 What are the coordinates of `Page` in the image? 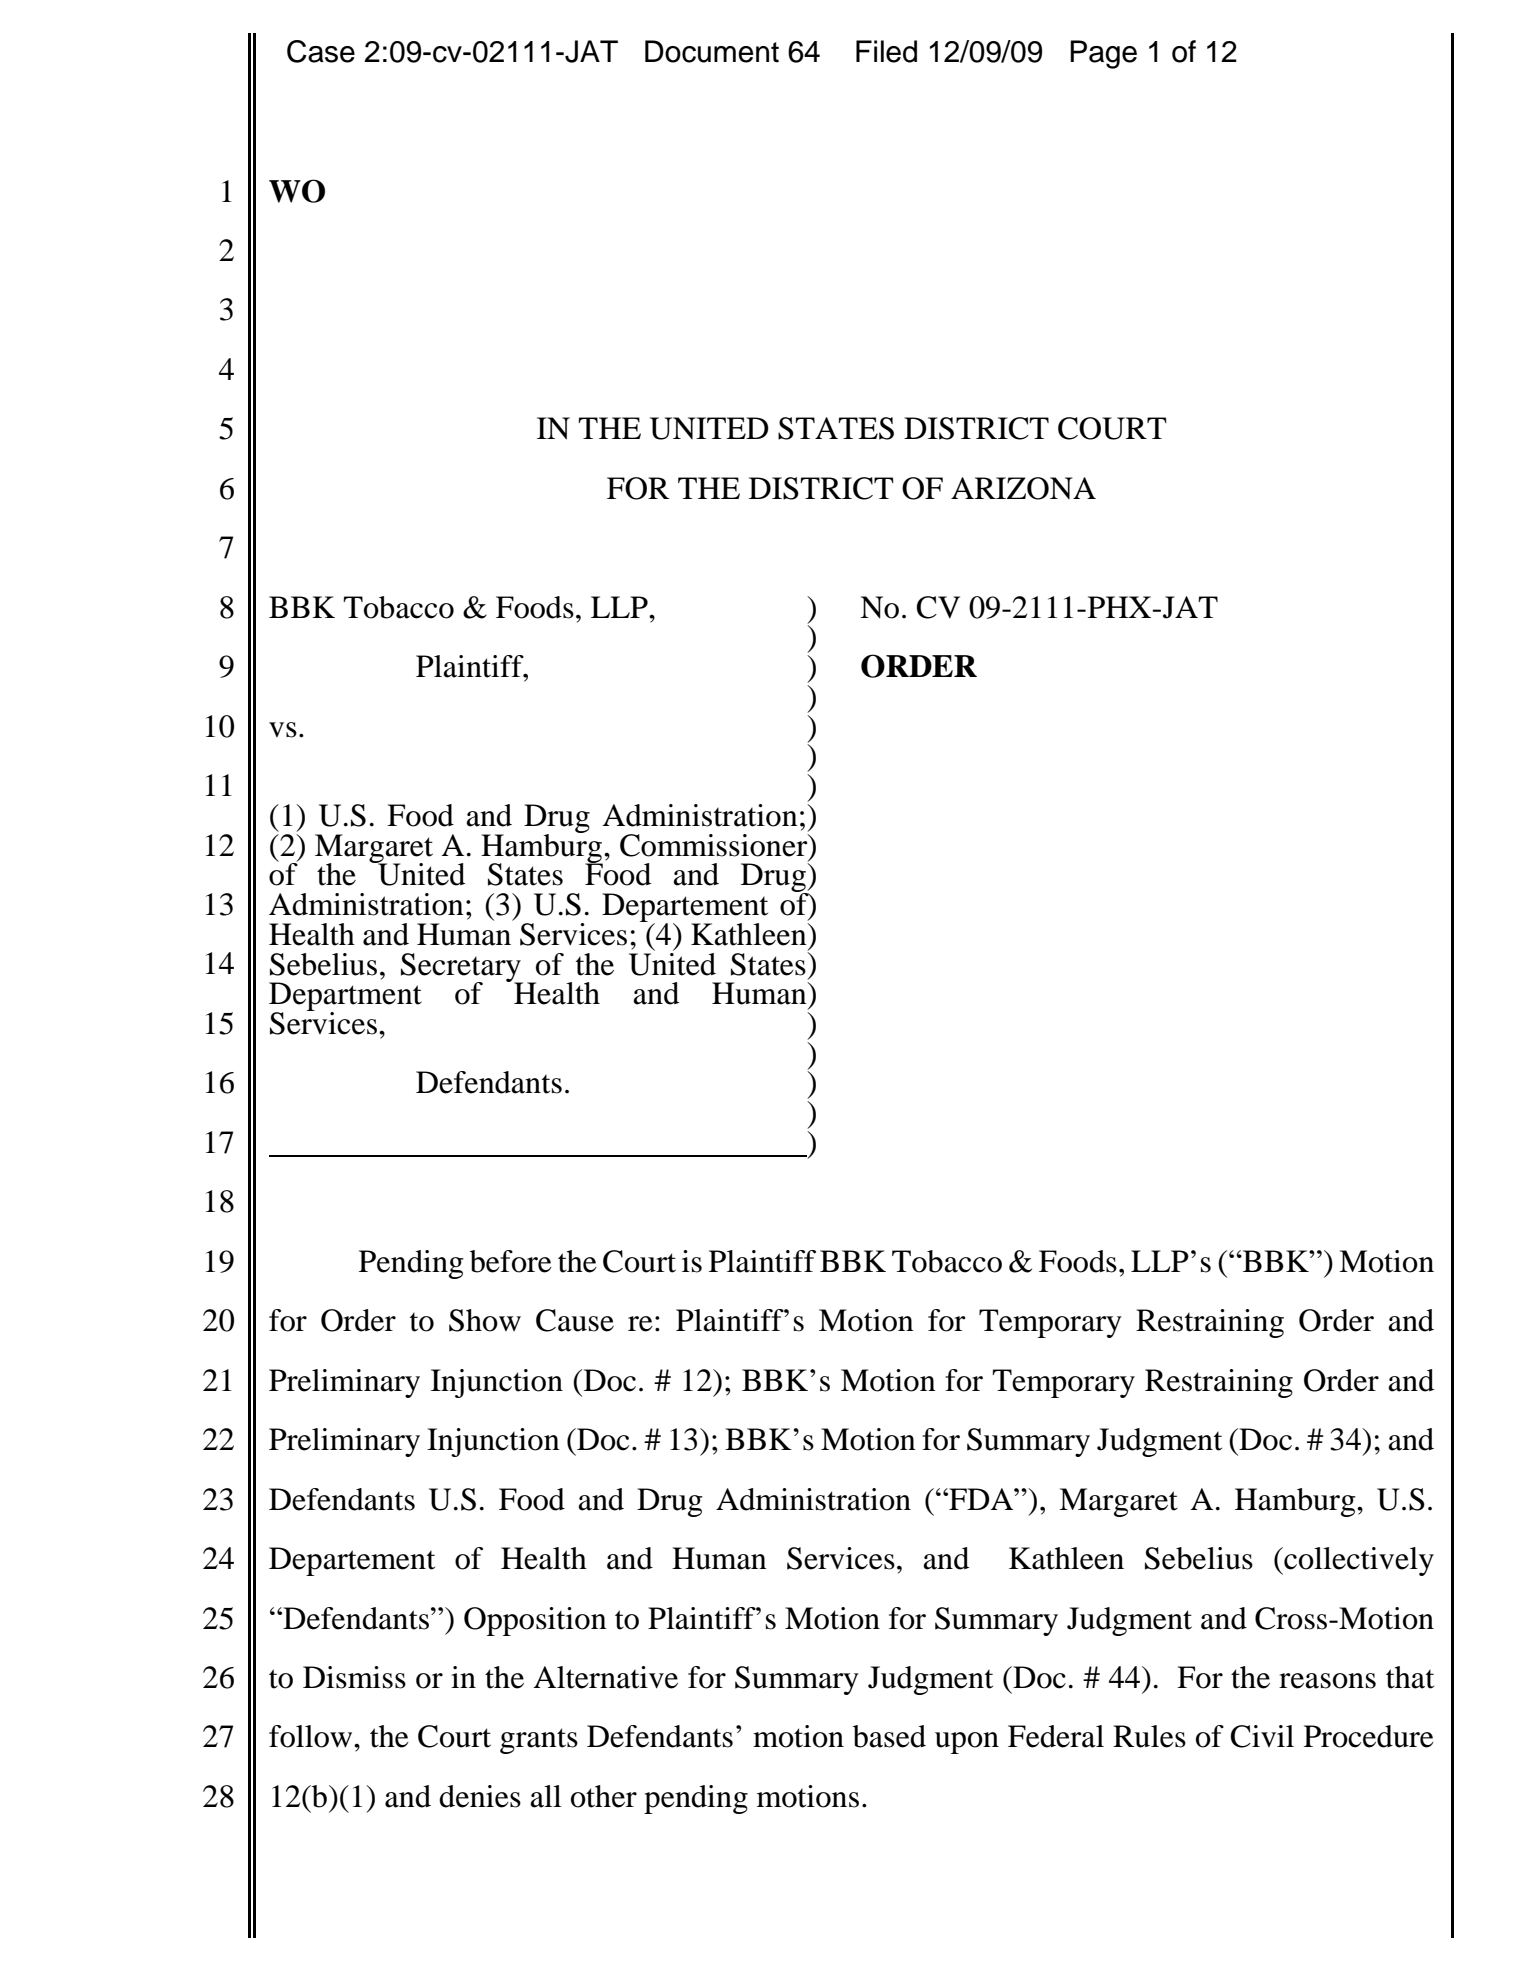 It's located at (1103, 54).
